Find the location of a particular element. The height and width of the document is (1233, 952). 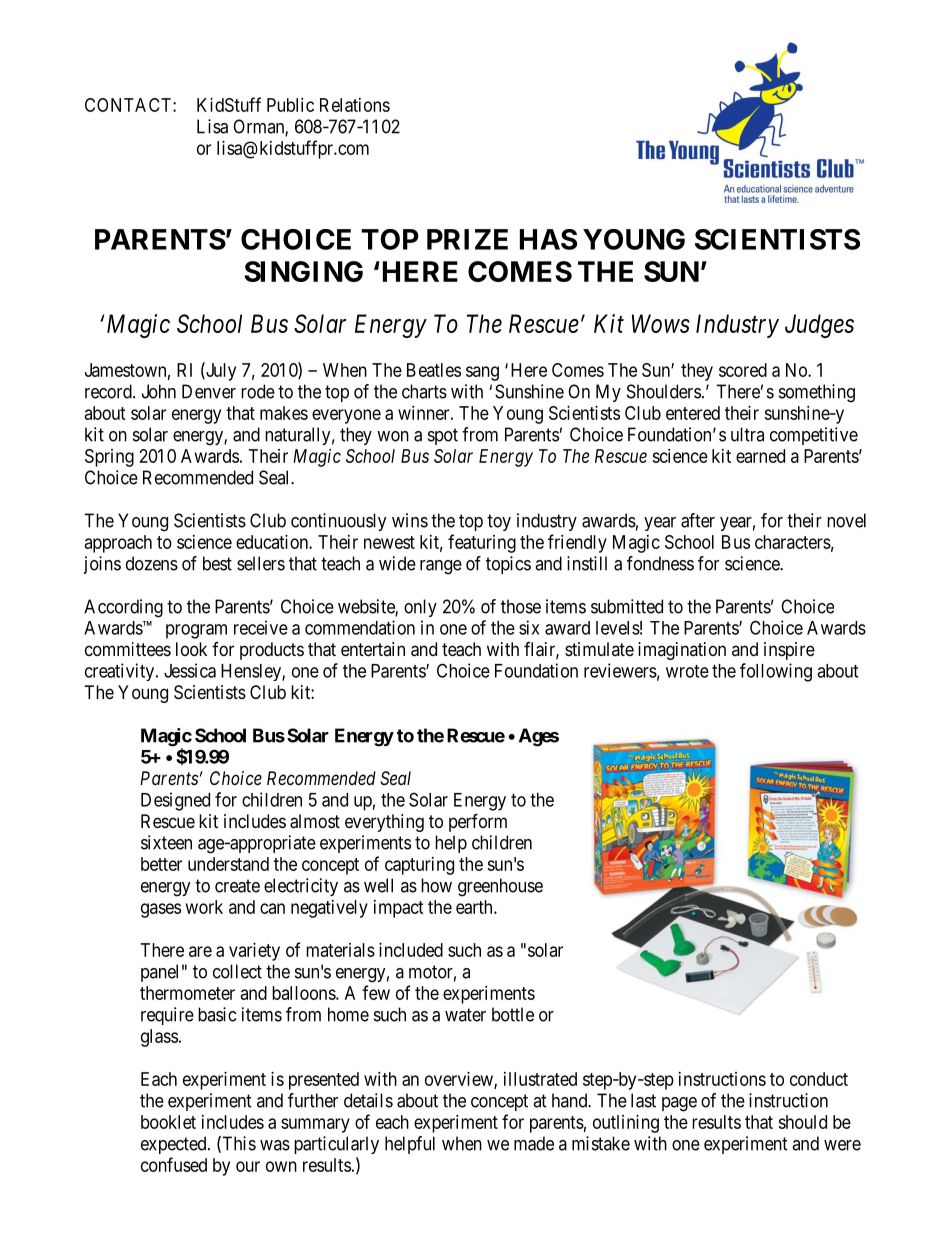

Relations is located at coordinates (355, 105).
